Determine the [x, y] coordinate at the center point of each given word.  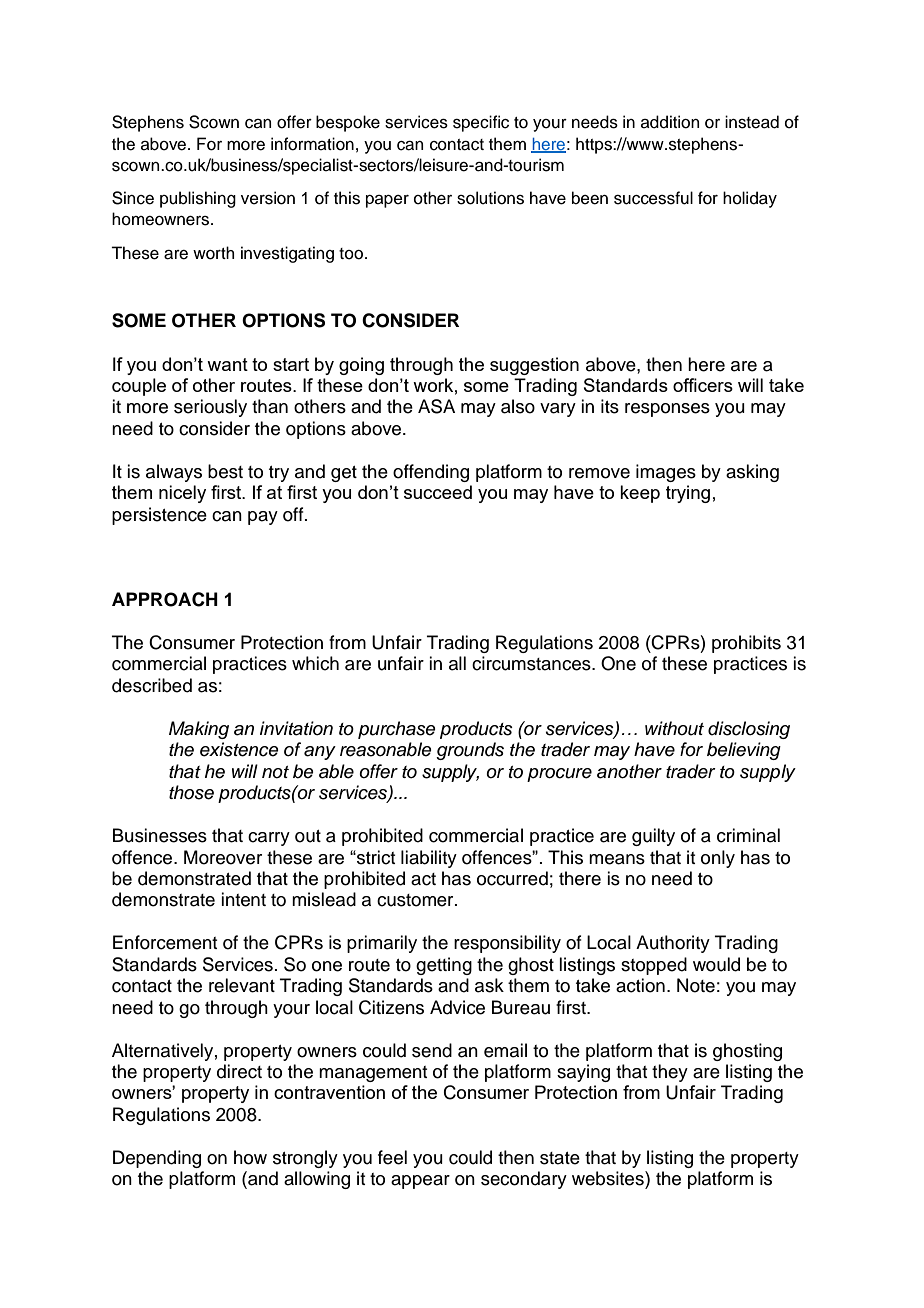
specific [481, 123]
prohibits [746, 644]
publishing [198, 199]
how [250, 1157]
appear [420, 1182]
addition [670, 122]
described [152, 685]
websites [609, 1178]
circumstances [532, 663]
